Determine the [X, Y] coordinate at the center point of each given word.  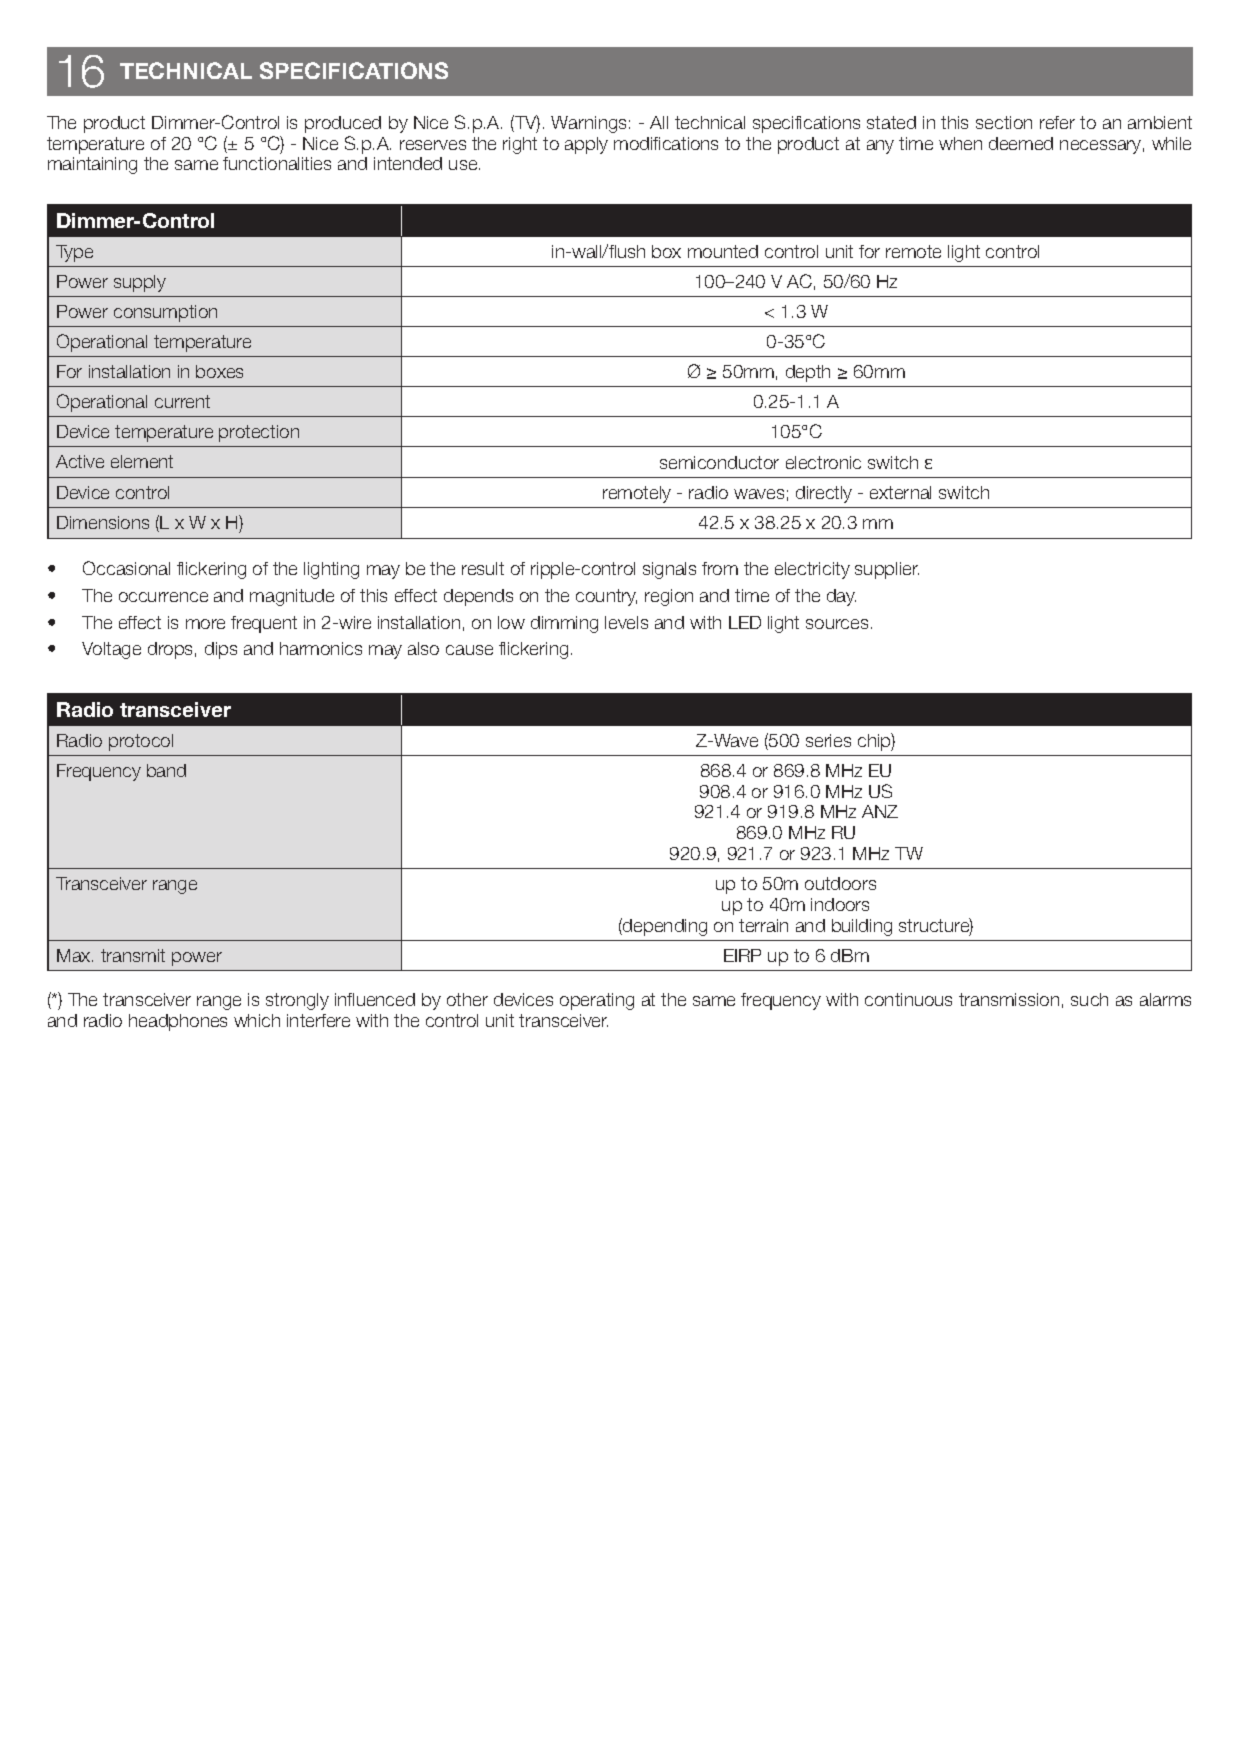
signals [669, 570]
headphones [178, 1022]
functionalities [277, 163]
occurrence [163, 597]
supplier [887, 570]
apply [586, 145]
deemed [1021, 143]
